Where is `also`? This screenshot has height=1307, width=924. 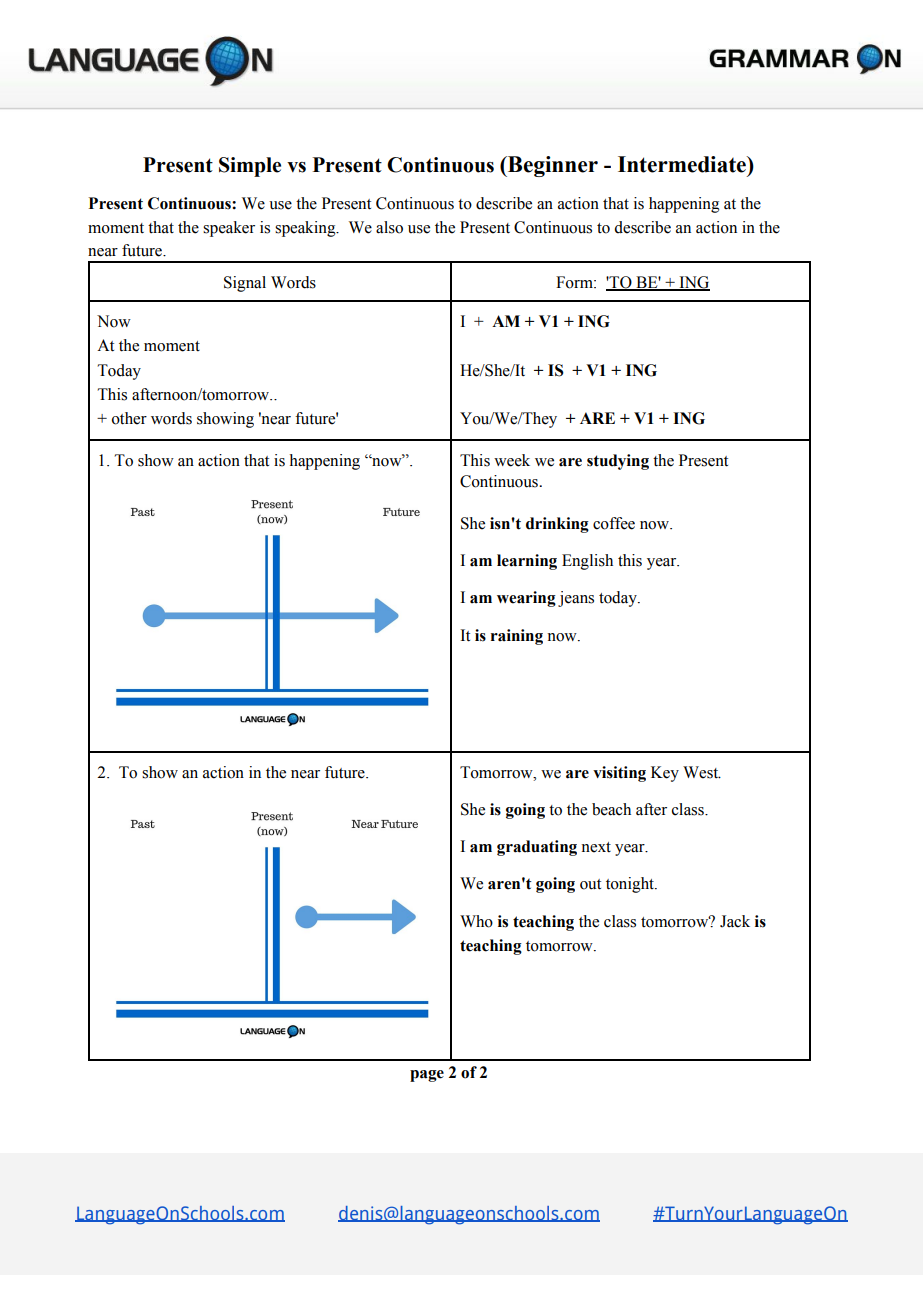
also is located at coordinates (389, 227).
